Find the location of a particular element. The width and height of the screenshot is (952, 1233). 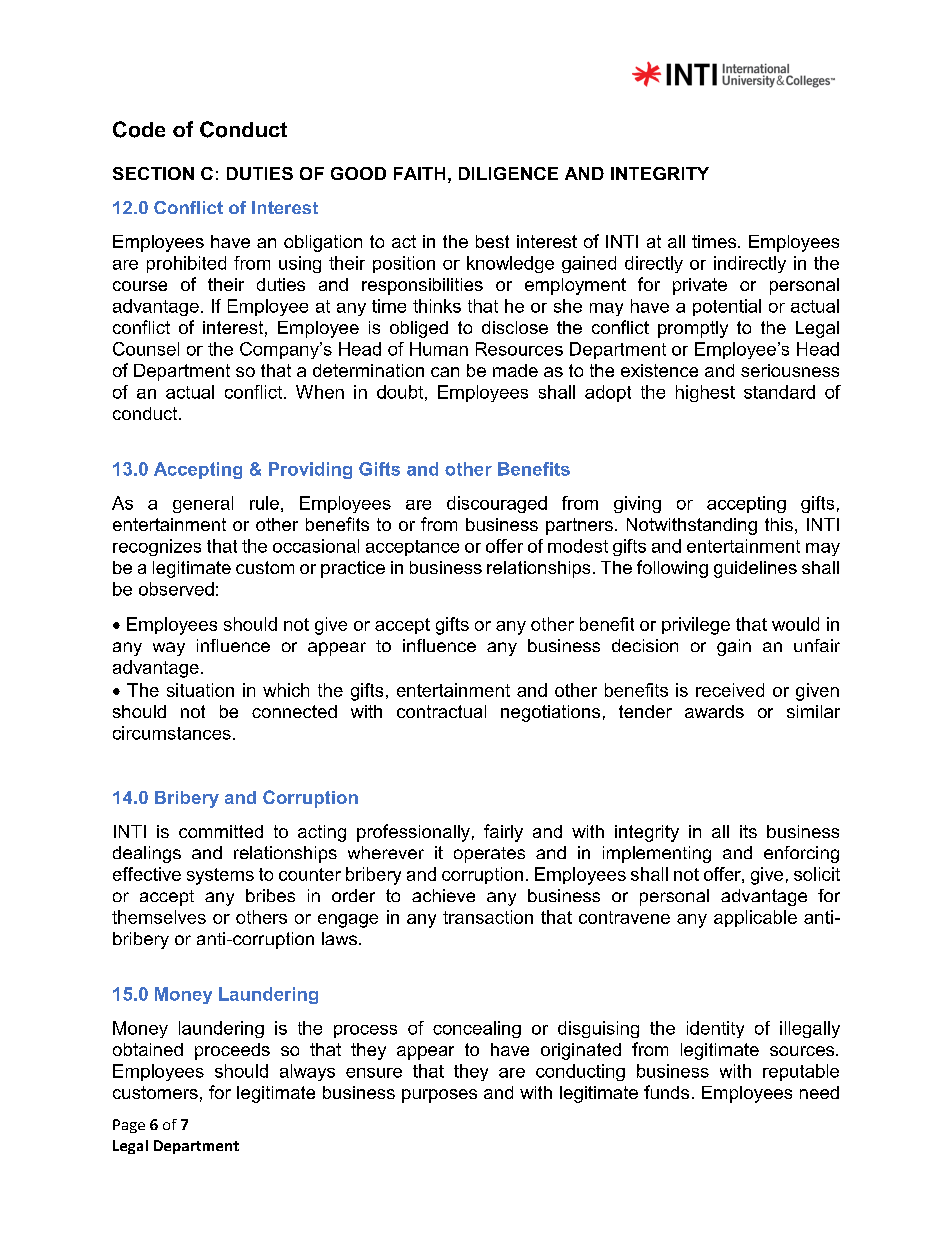

funds is located at coordinates (666, 1092).
